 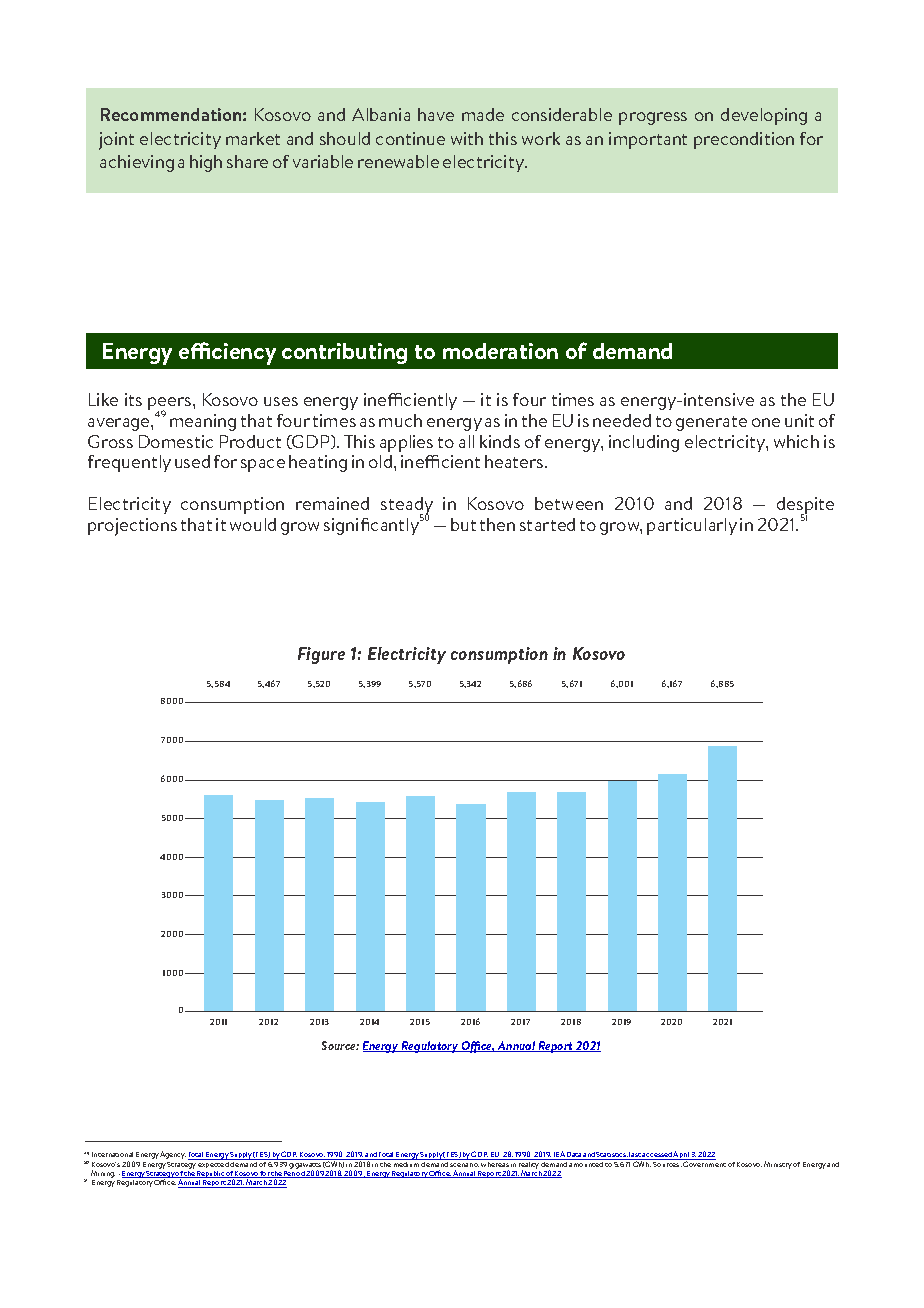 What do you see at coordinates (321, 655) in the document?
I see `Figure` at bounding box center [321, 655].
